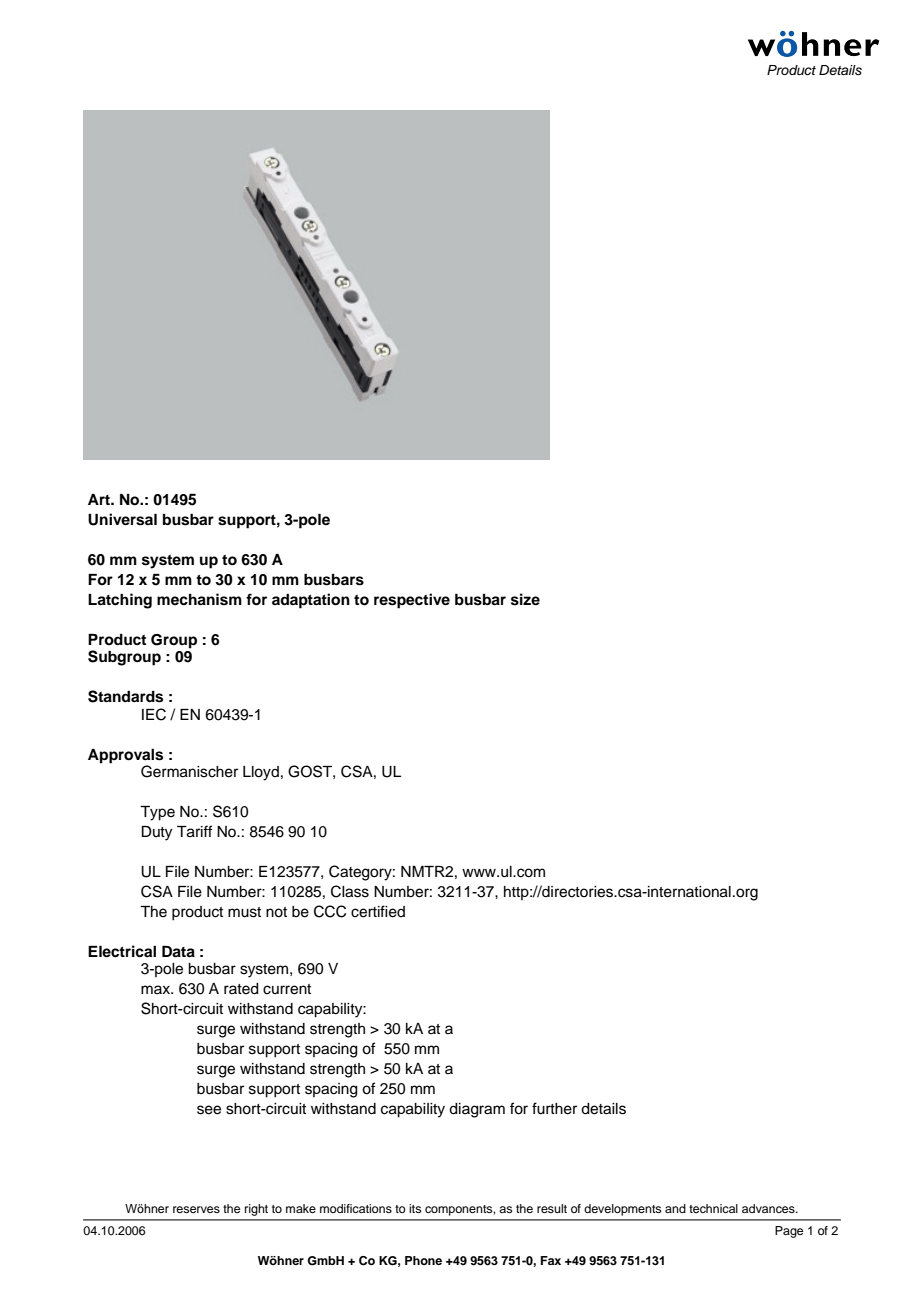 Image resolution: width=924 pixels, height=1308 pixels. Describe the element at coordinates (477, 1110) in the image. I see `diagram` at that location.
